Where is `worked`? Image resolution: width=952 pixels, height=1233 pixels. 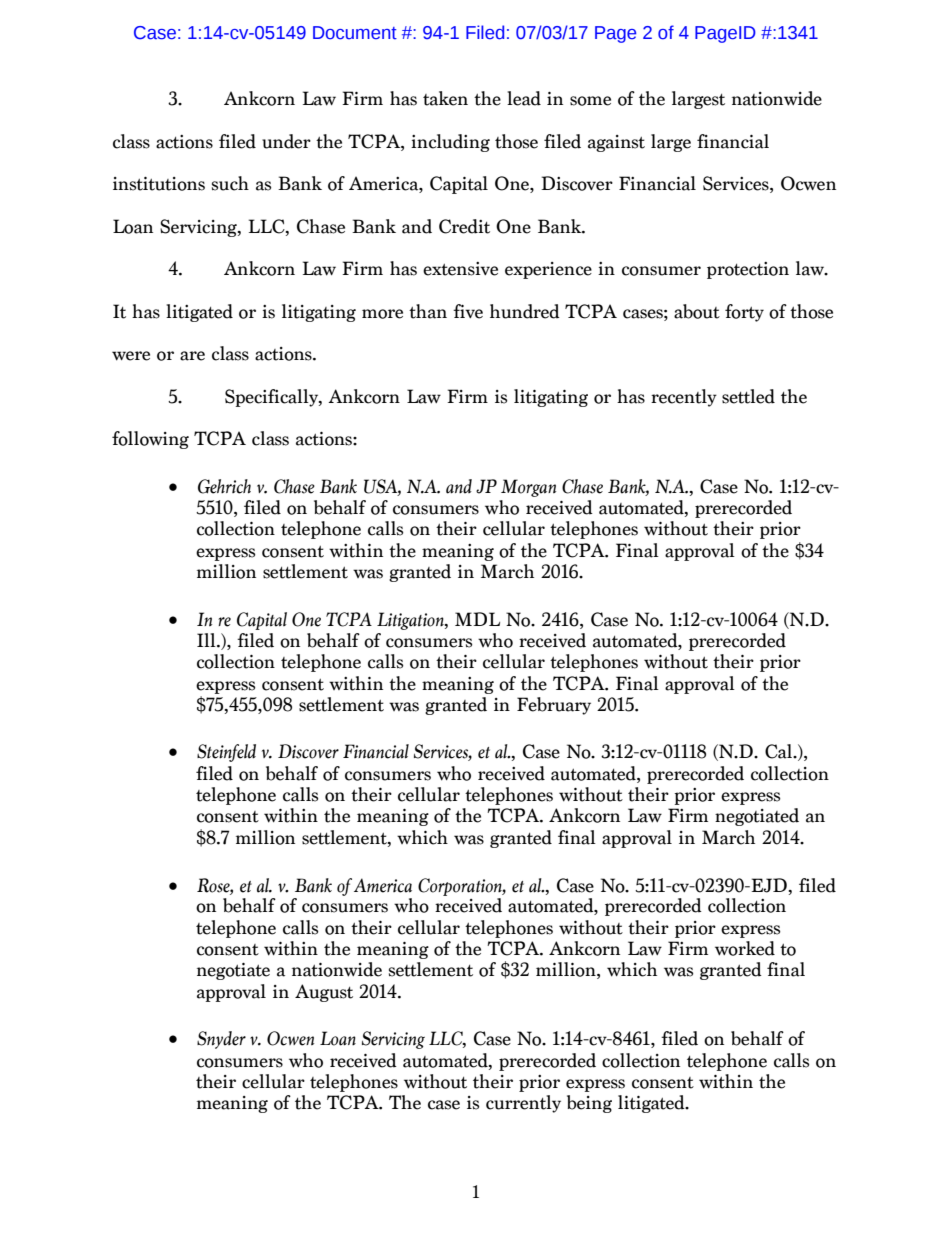 worked is located at coordinates (745, 948).
